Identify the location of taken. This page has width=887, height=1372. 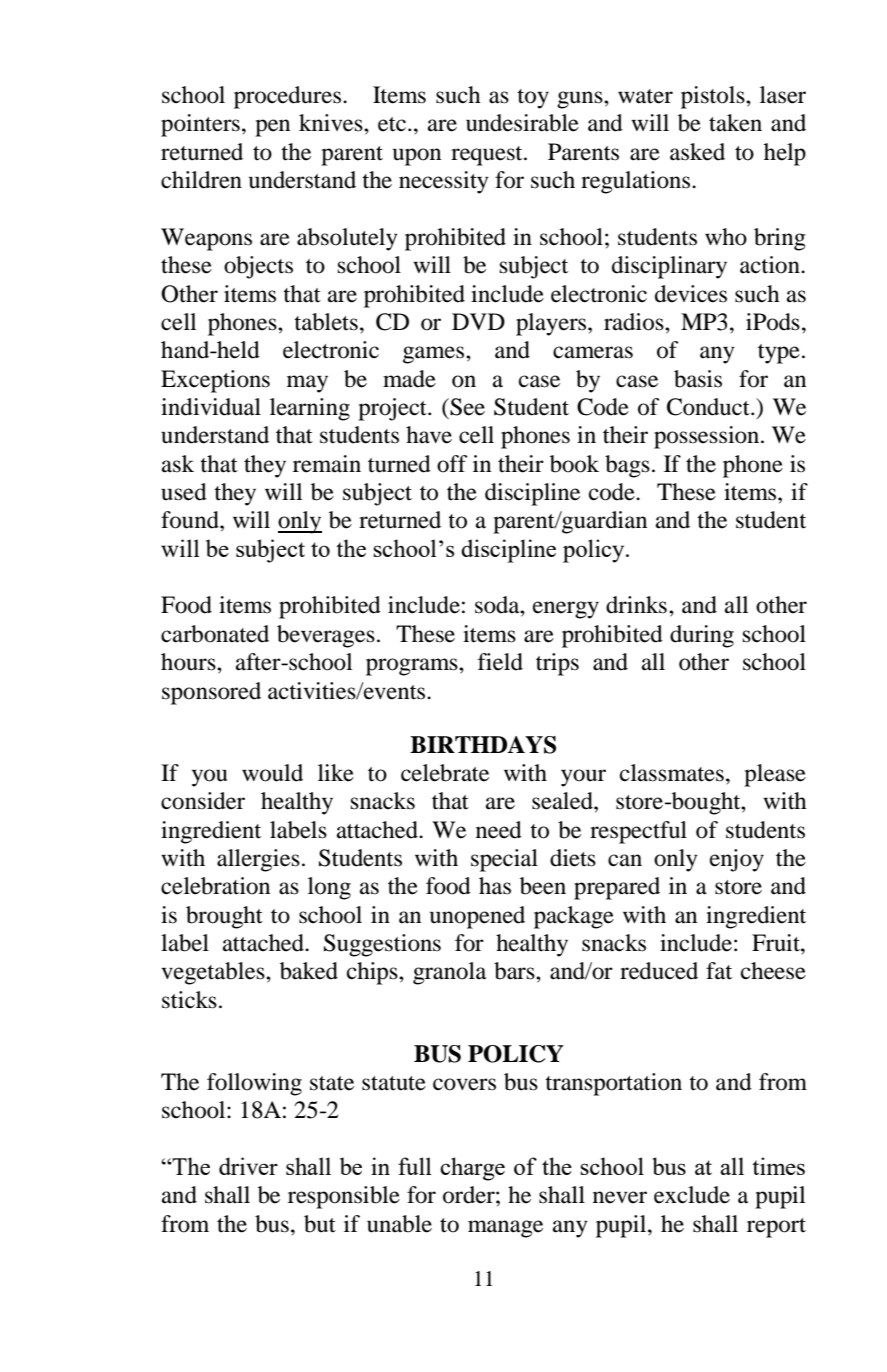
(735, 123).
